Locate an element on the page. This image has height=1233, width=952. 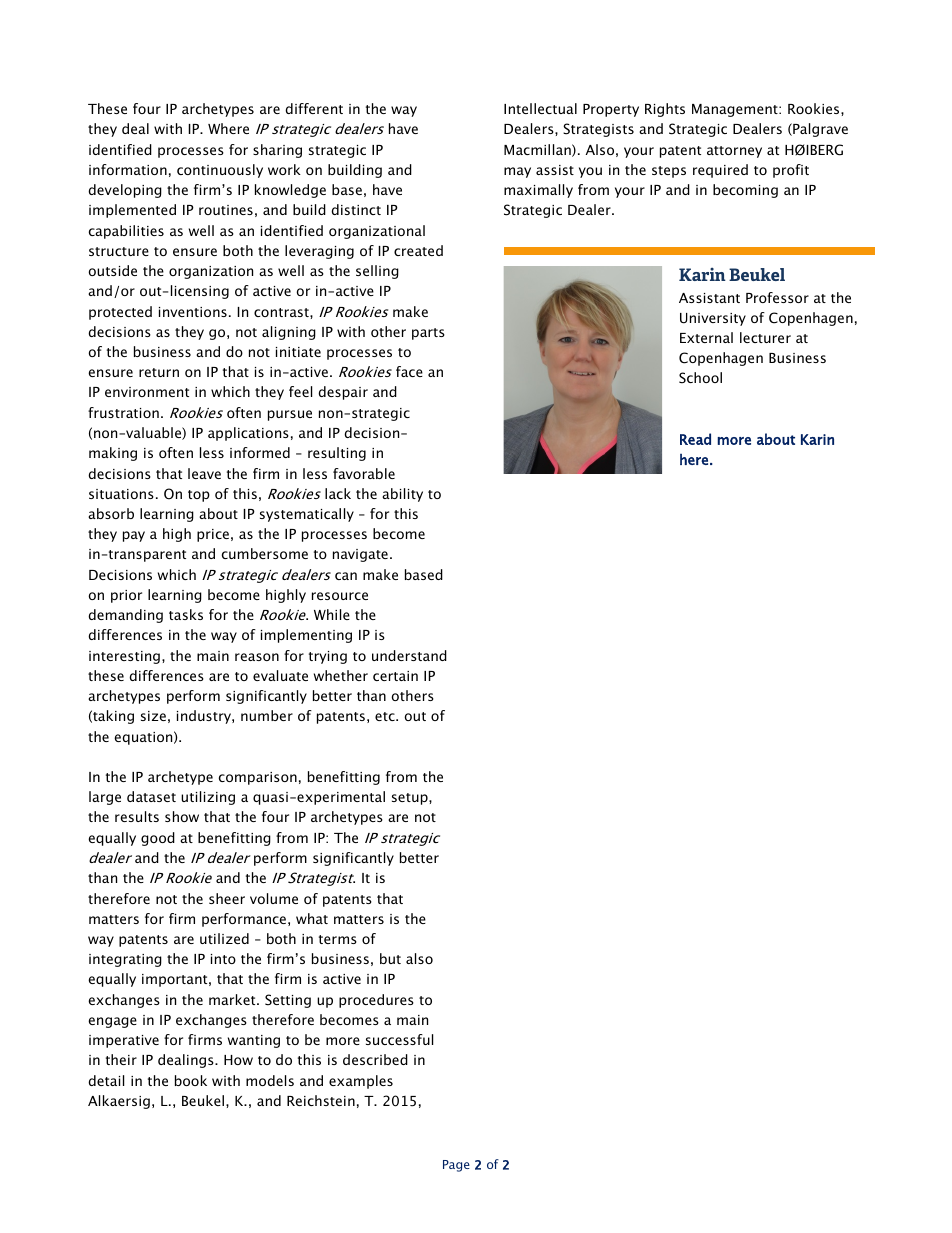
Read is located at coordinates (695, 439).
